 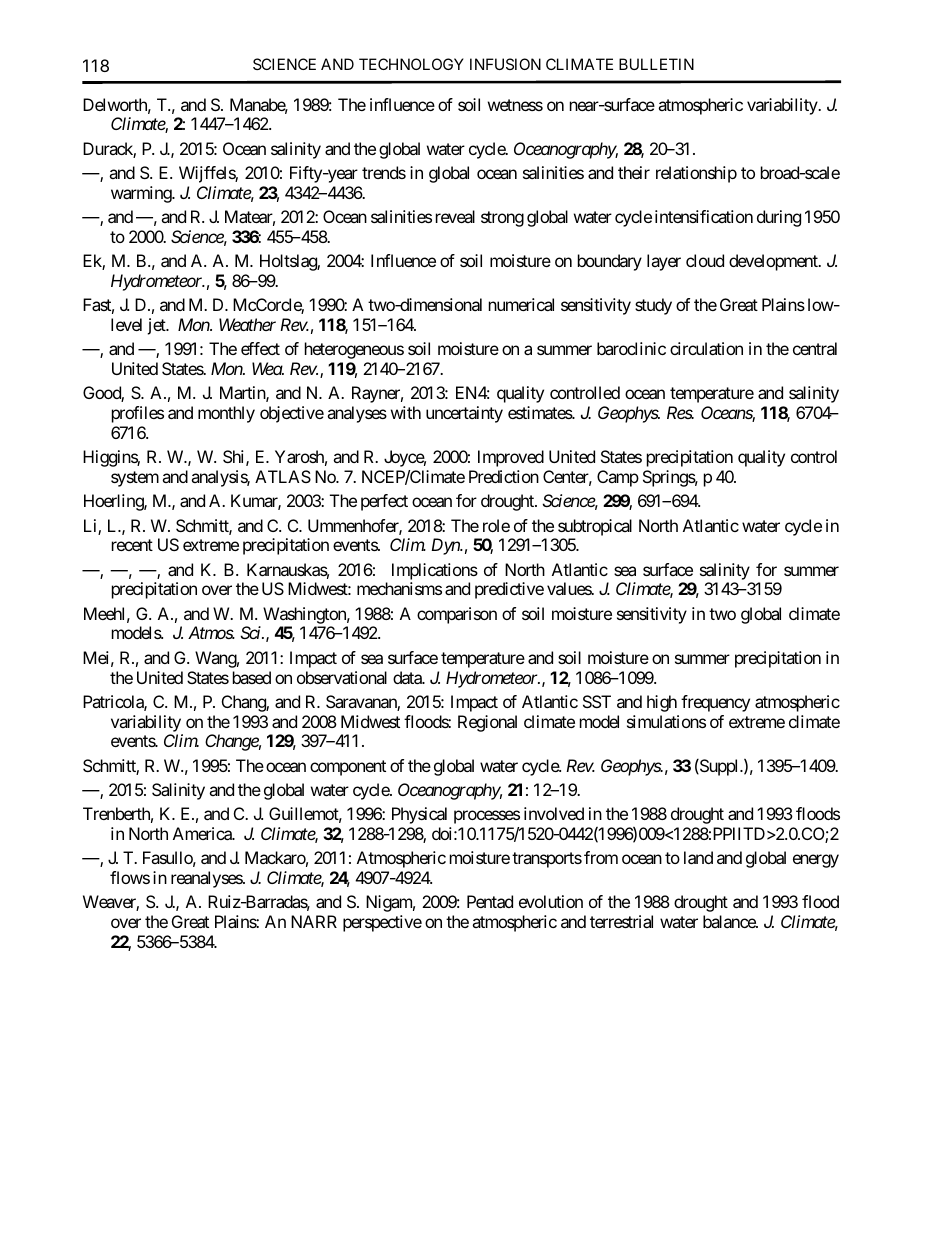 What do you see at coordinates (505, 64) in the page?
I see `INFUSION` at bounding box center [505, 64].
